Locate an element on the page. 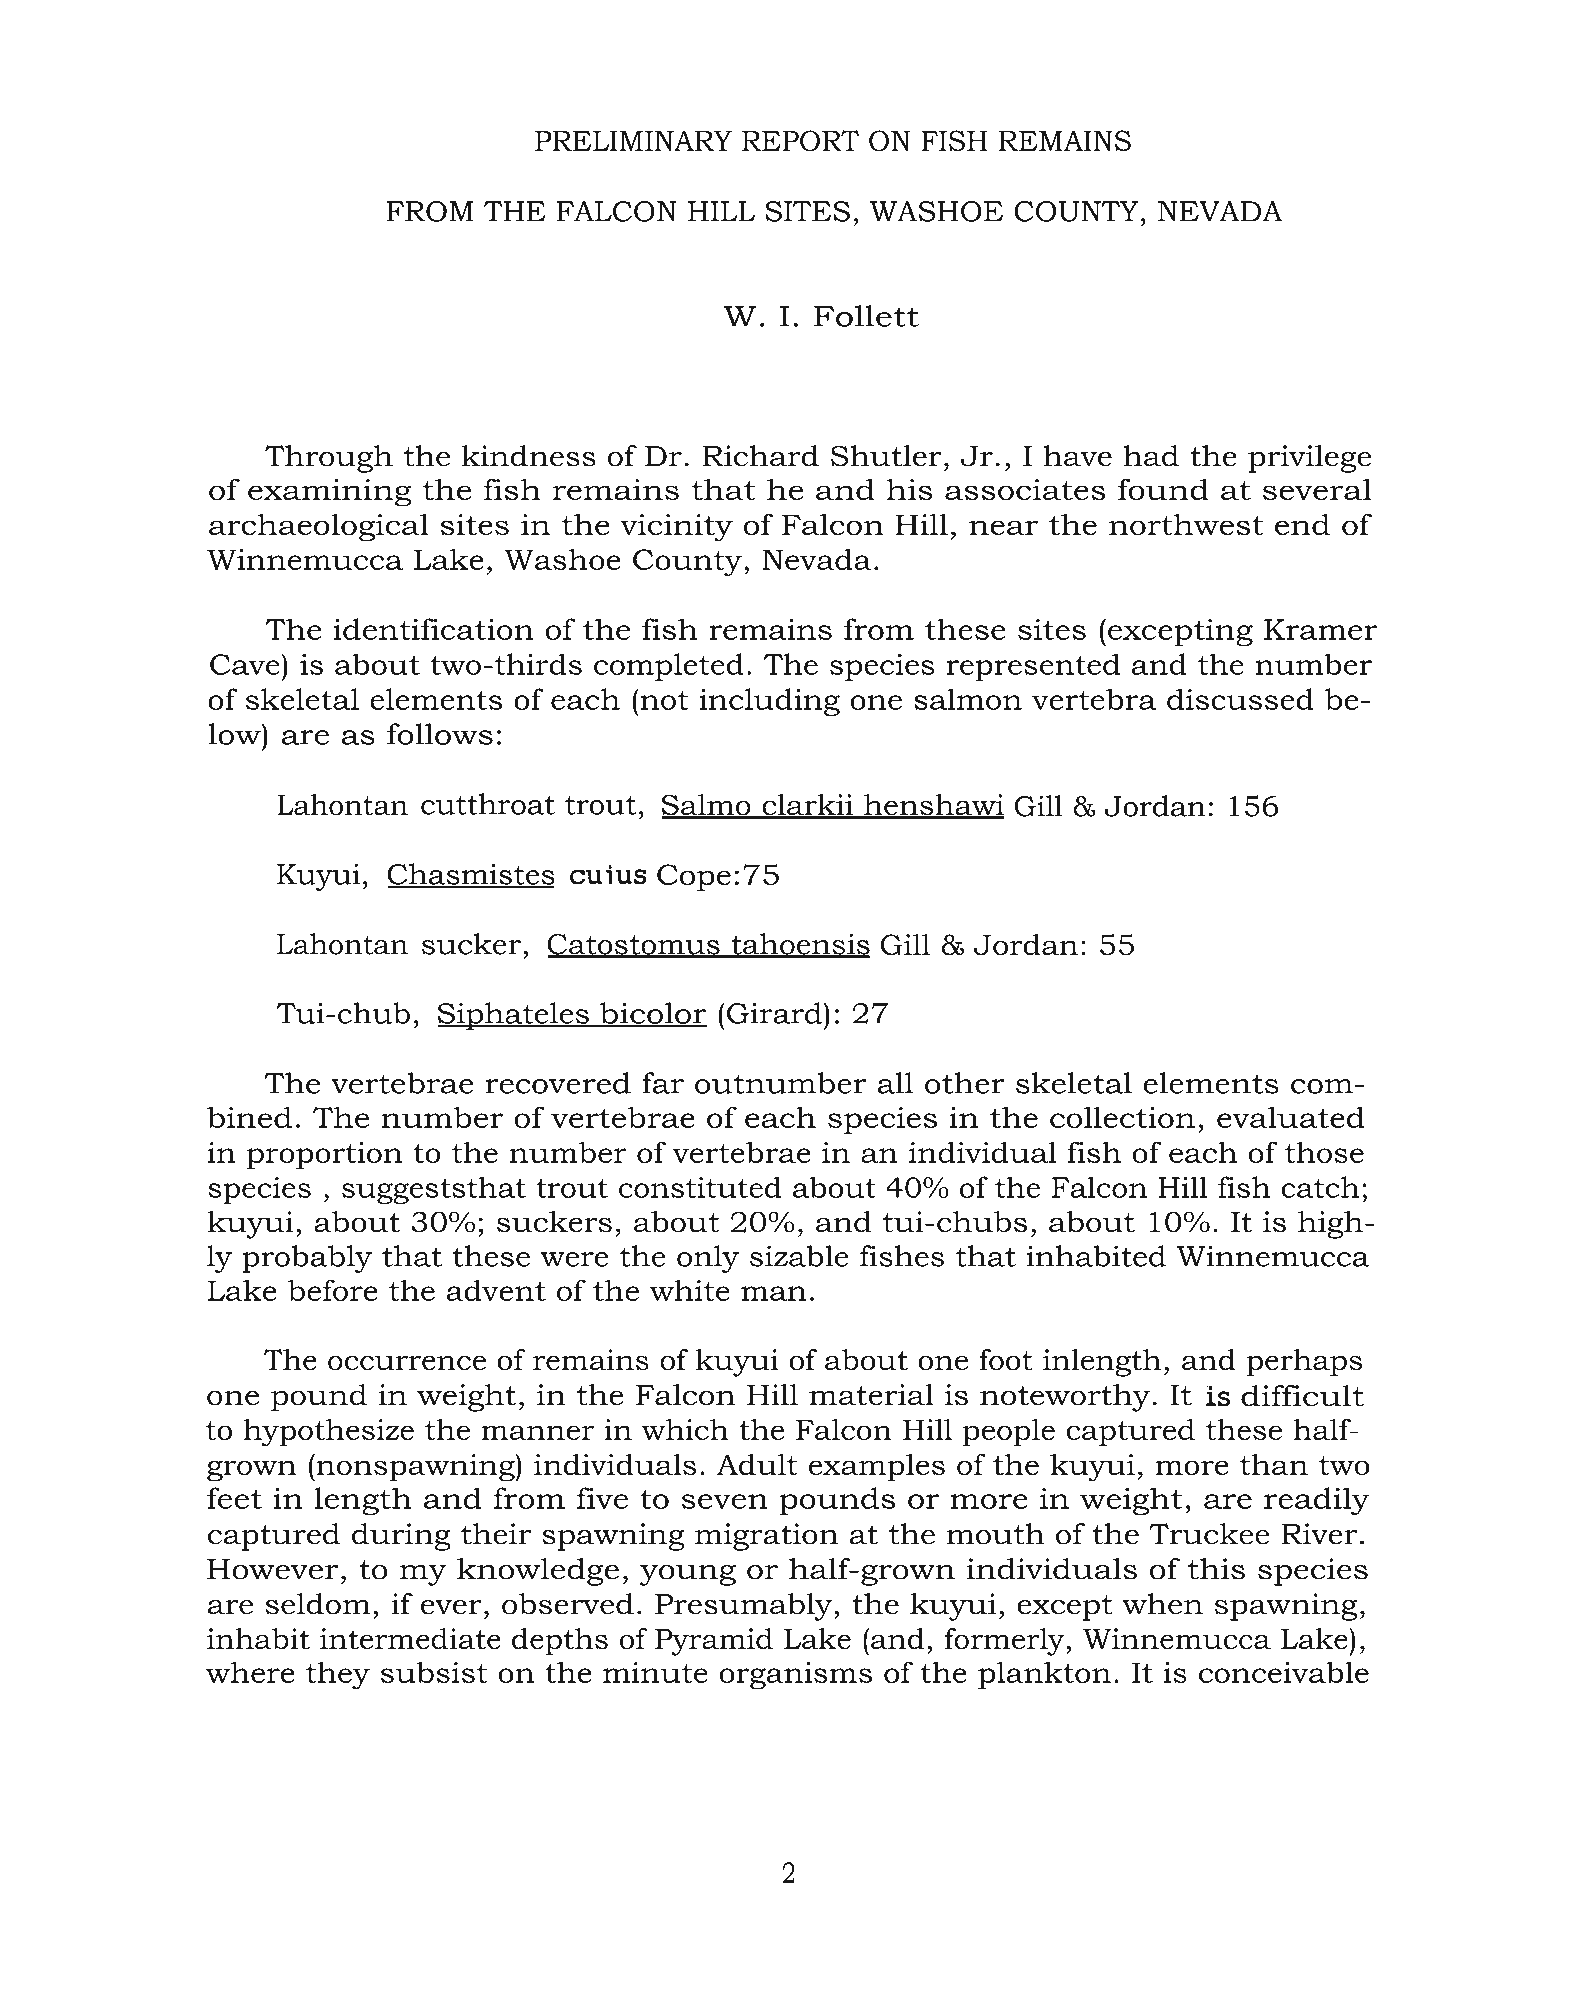  discussed is located at coordinates (1240, 699).
